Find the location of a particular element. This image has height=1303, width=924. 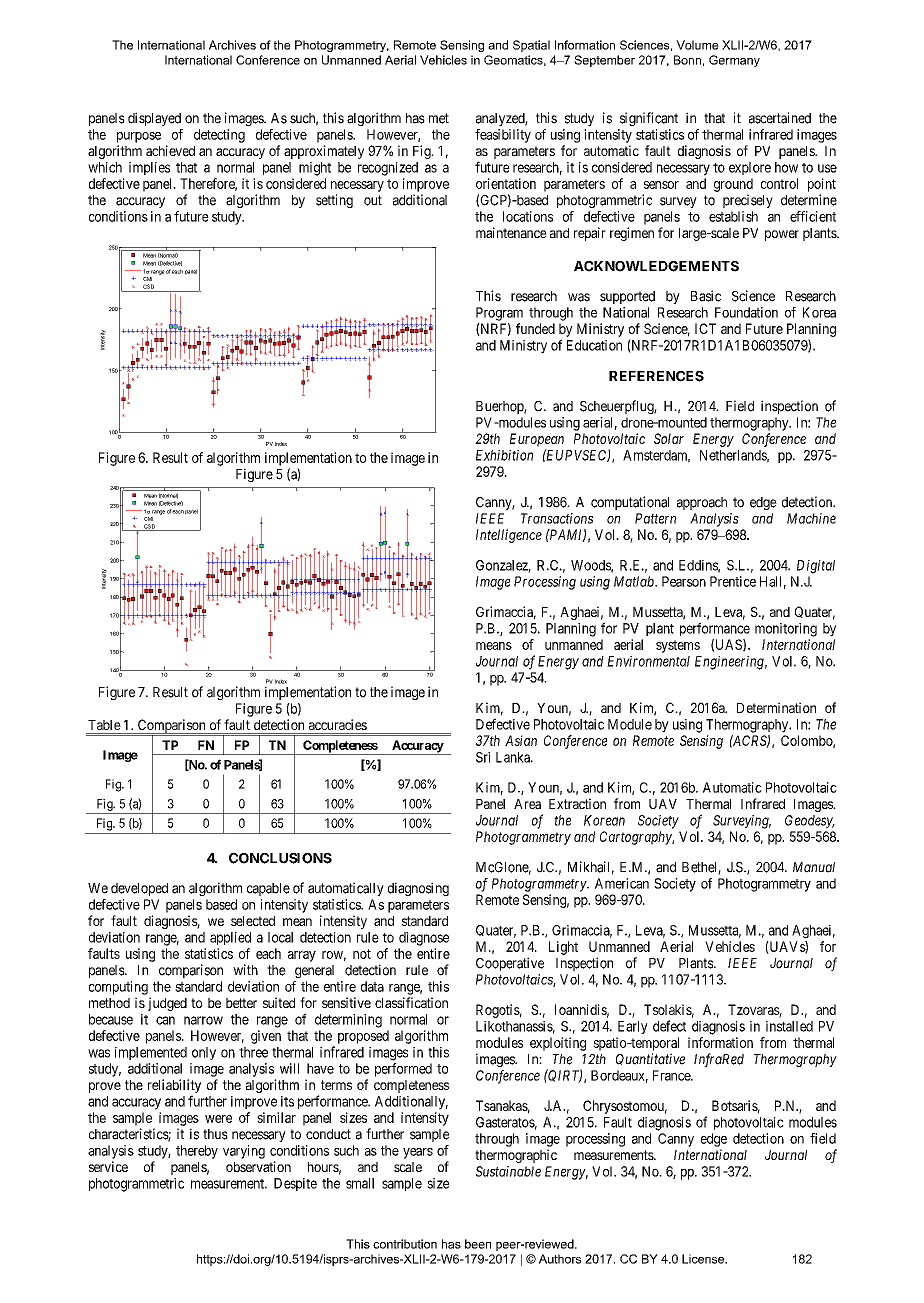

Asian is located at coordinates (521, 740).
